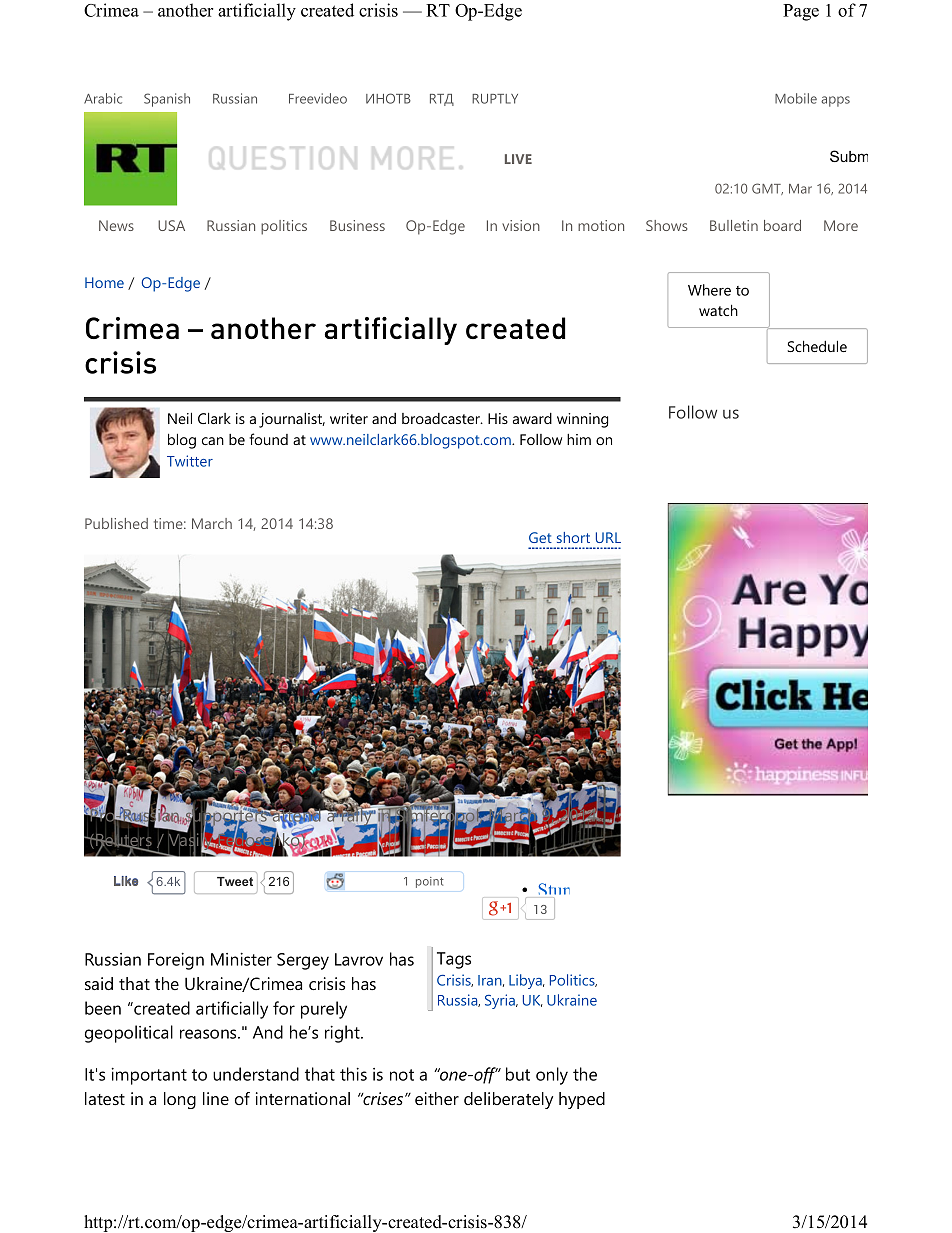  What do you see at coordinates (521, 225) in the screenshot?
I see `vision` at bounding box center [521, 225].
